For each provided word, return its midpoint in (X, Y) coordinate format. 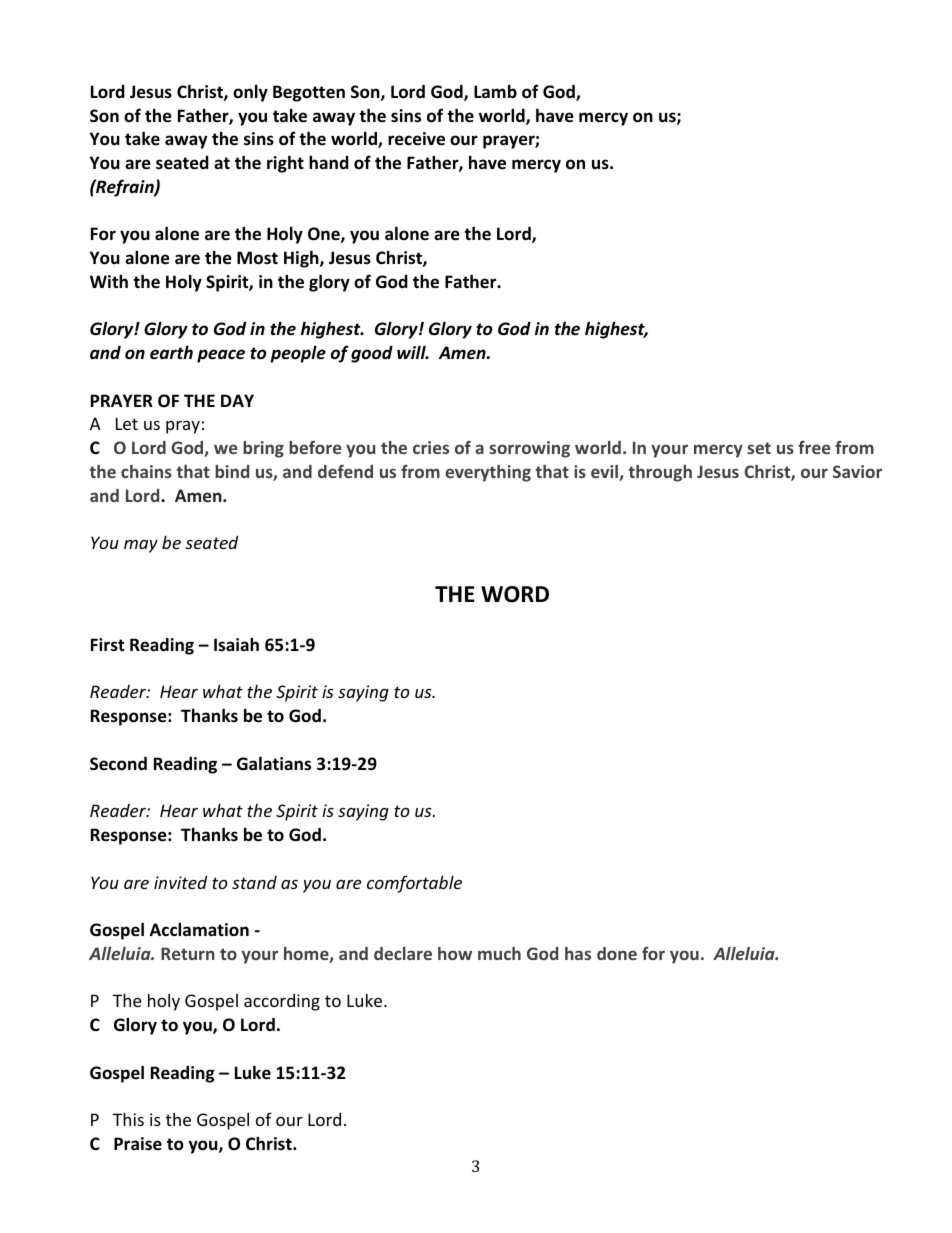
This (128, 1119)
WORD (515, 594)
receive (416, 139)
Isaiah (236, 645)
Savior (857, 471)
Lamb (495, 91)
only (250, 93)
